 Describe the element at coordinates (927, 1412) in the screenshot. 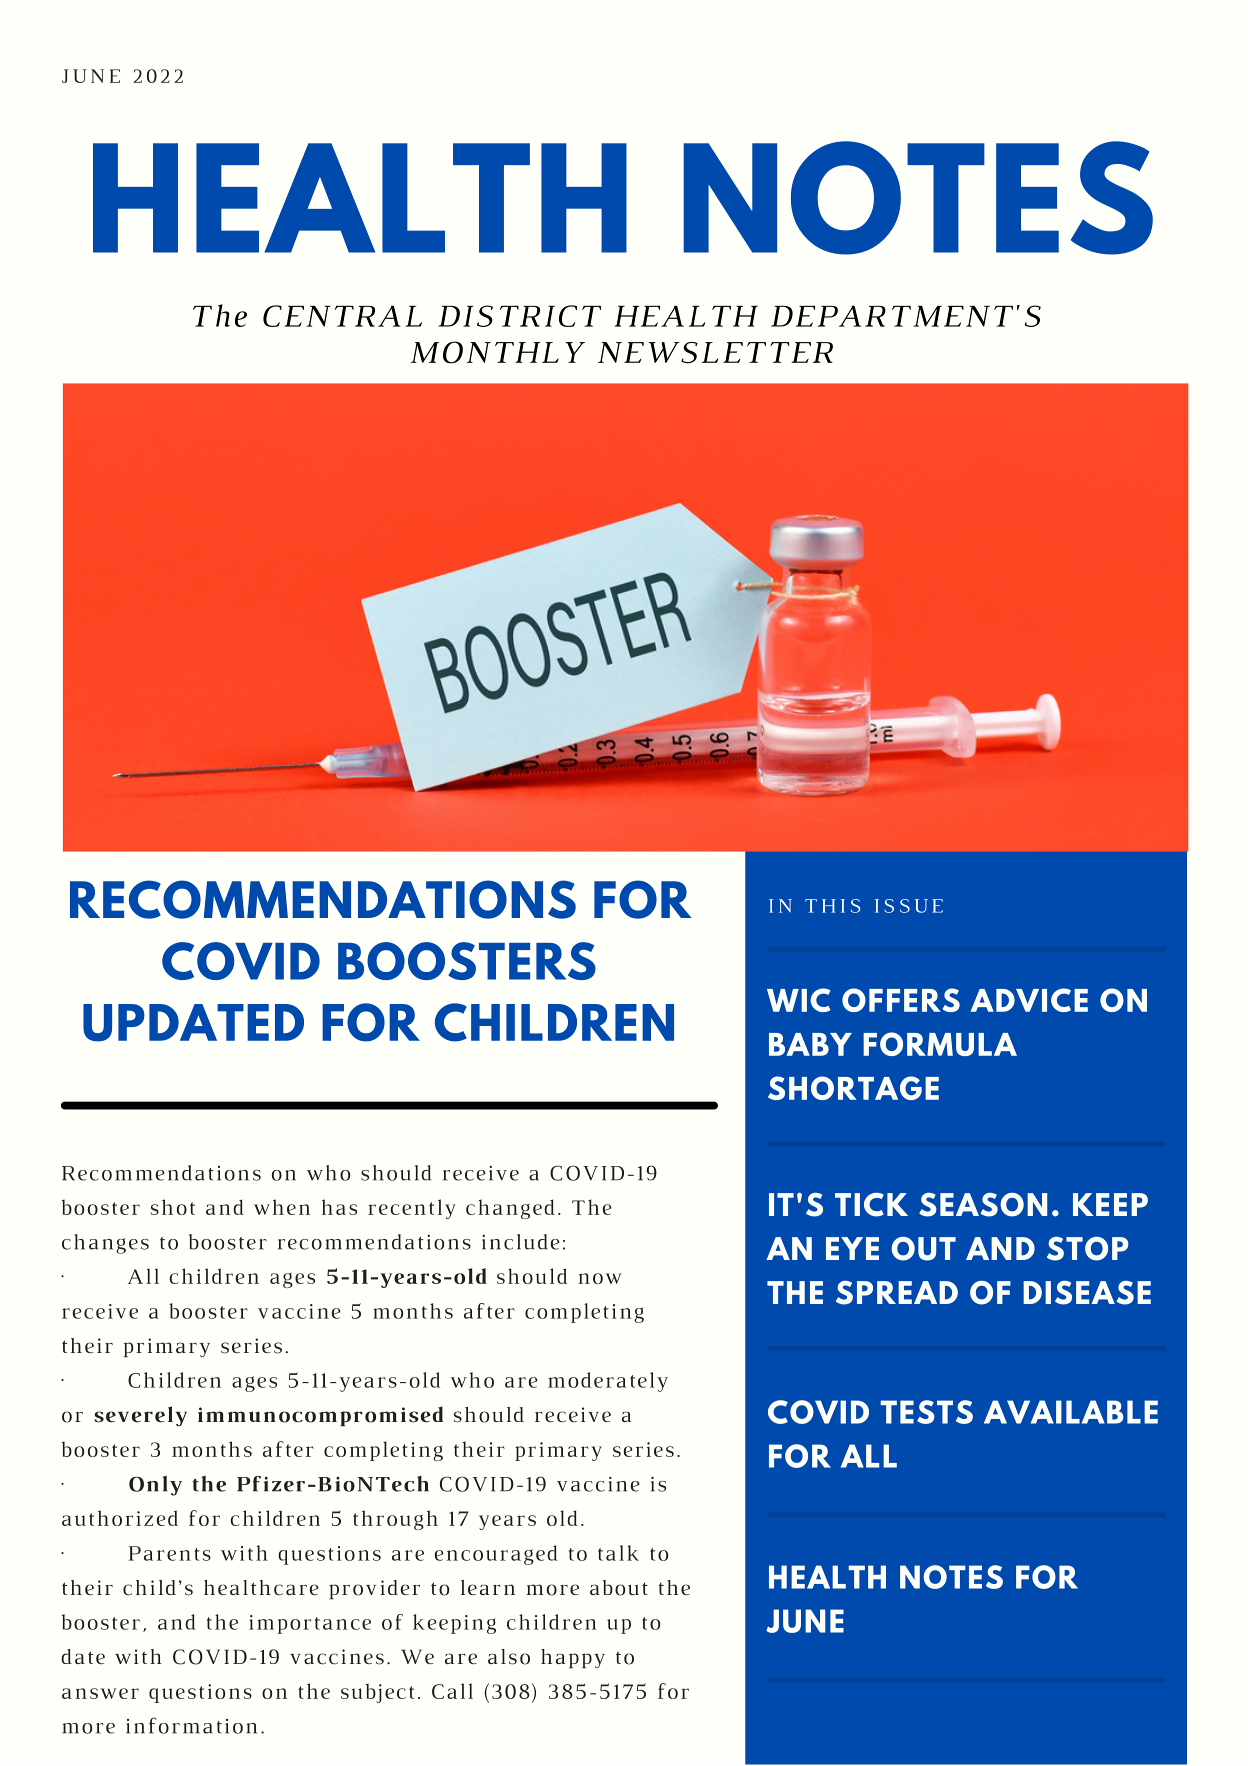

I see `TESTS` at that location.
